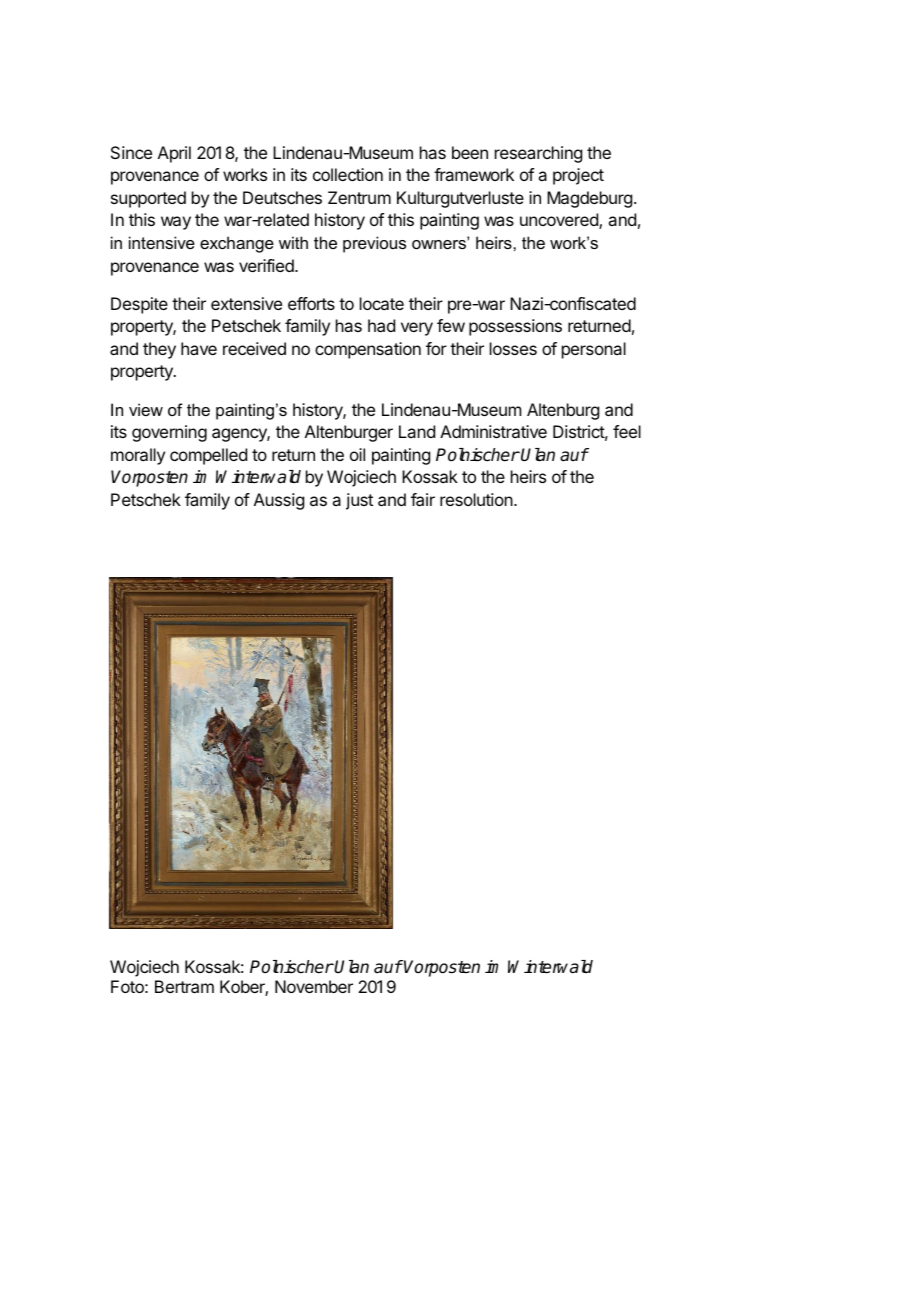  What do you see at coordinates (314, 986) in the screenshot?
I see `November` at bounding box center [314, 986].
